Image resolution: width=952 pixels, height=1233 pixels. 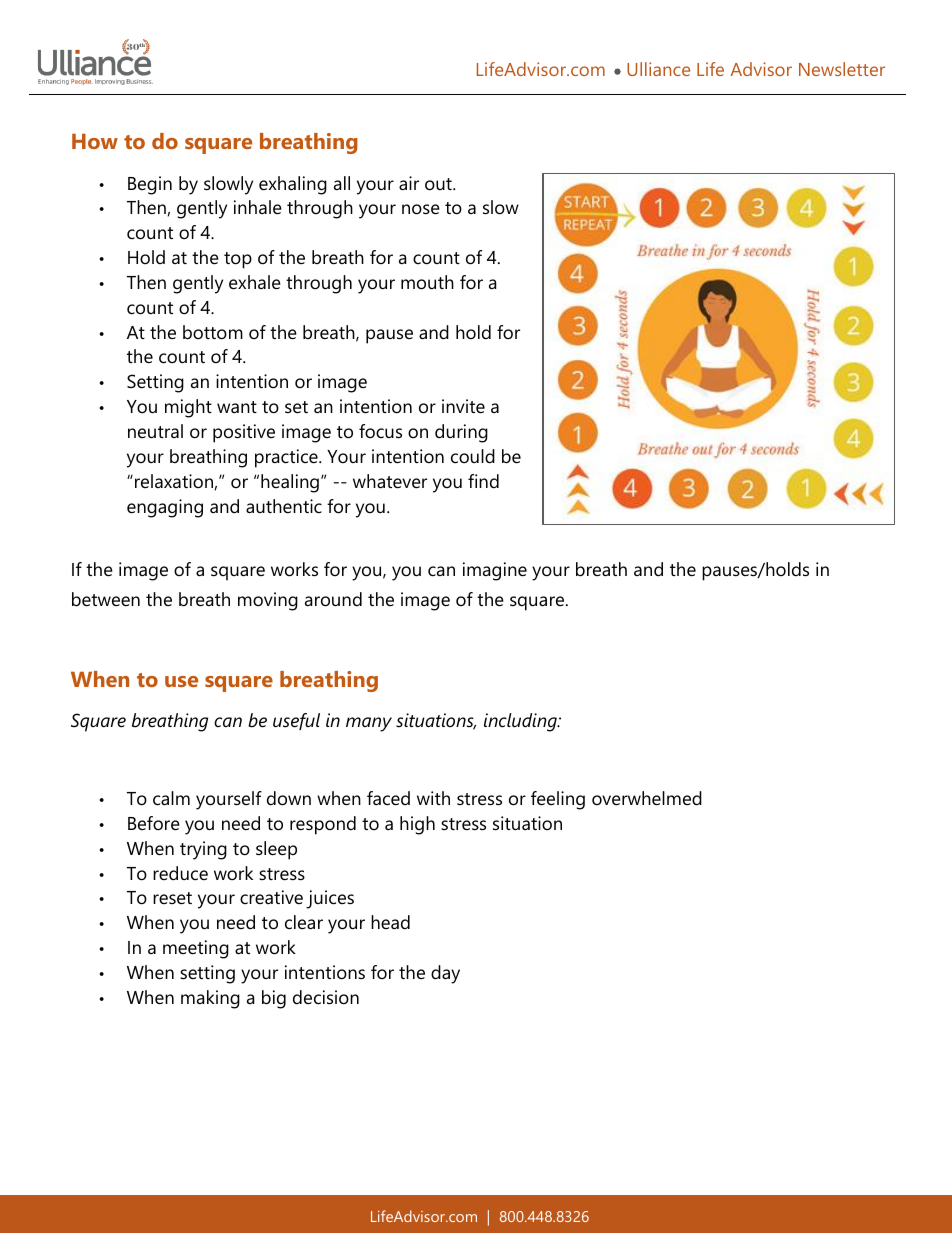 I want to click on air, so click(x=409, y=183).
